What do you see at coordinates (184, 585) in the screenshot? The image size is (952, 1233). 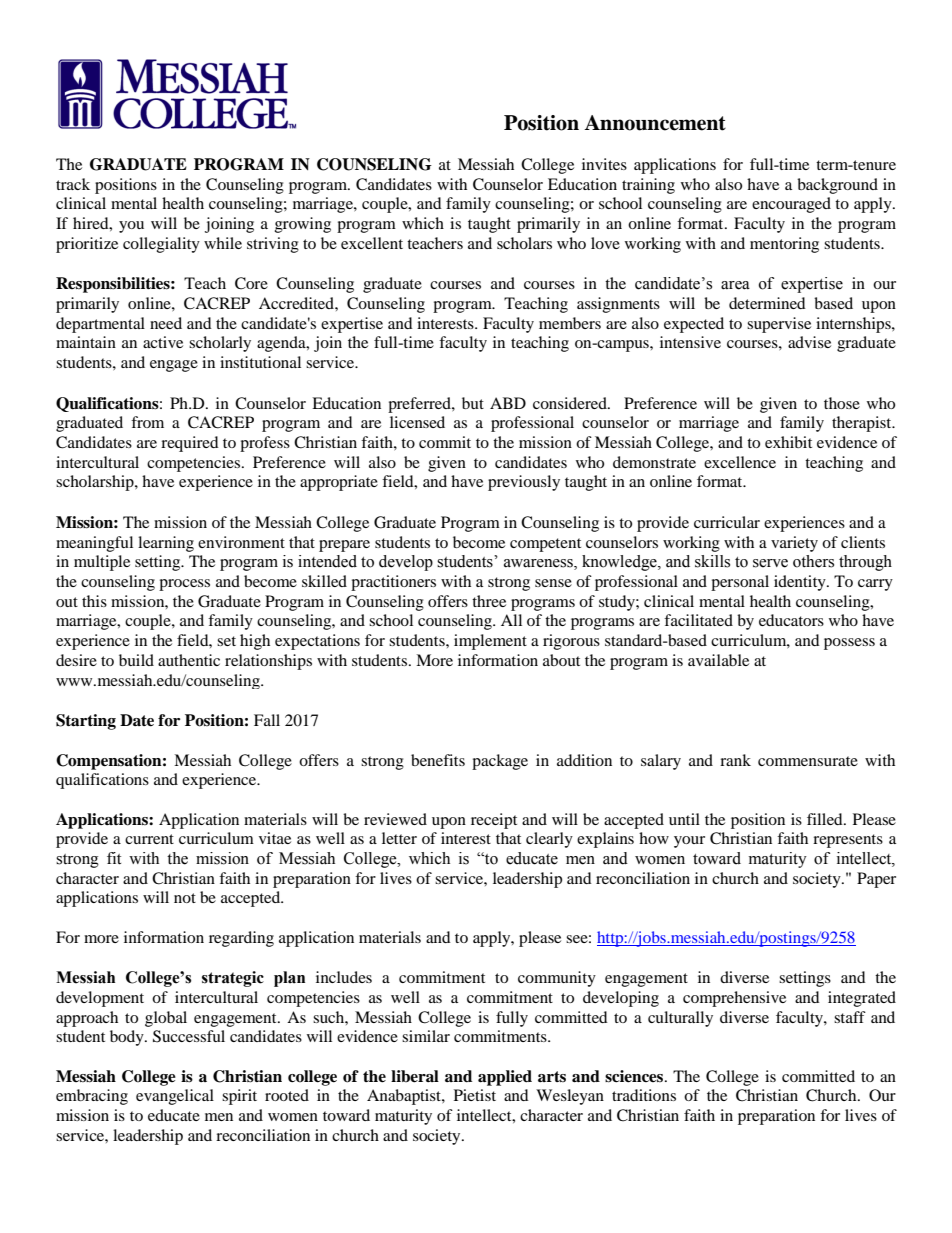 I see `process` at bounding box center [184, 585].
